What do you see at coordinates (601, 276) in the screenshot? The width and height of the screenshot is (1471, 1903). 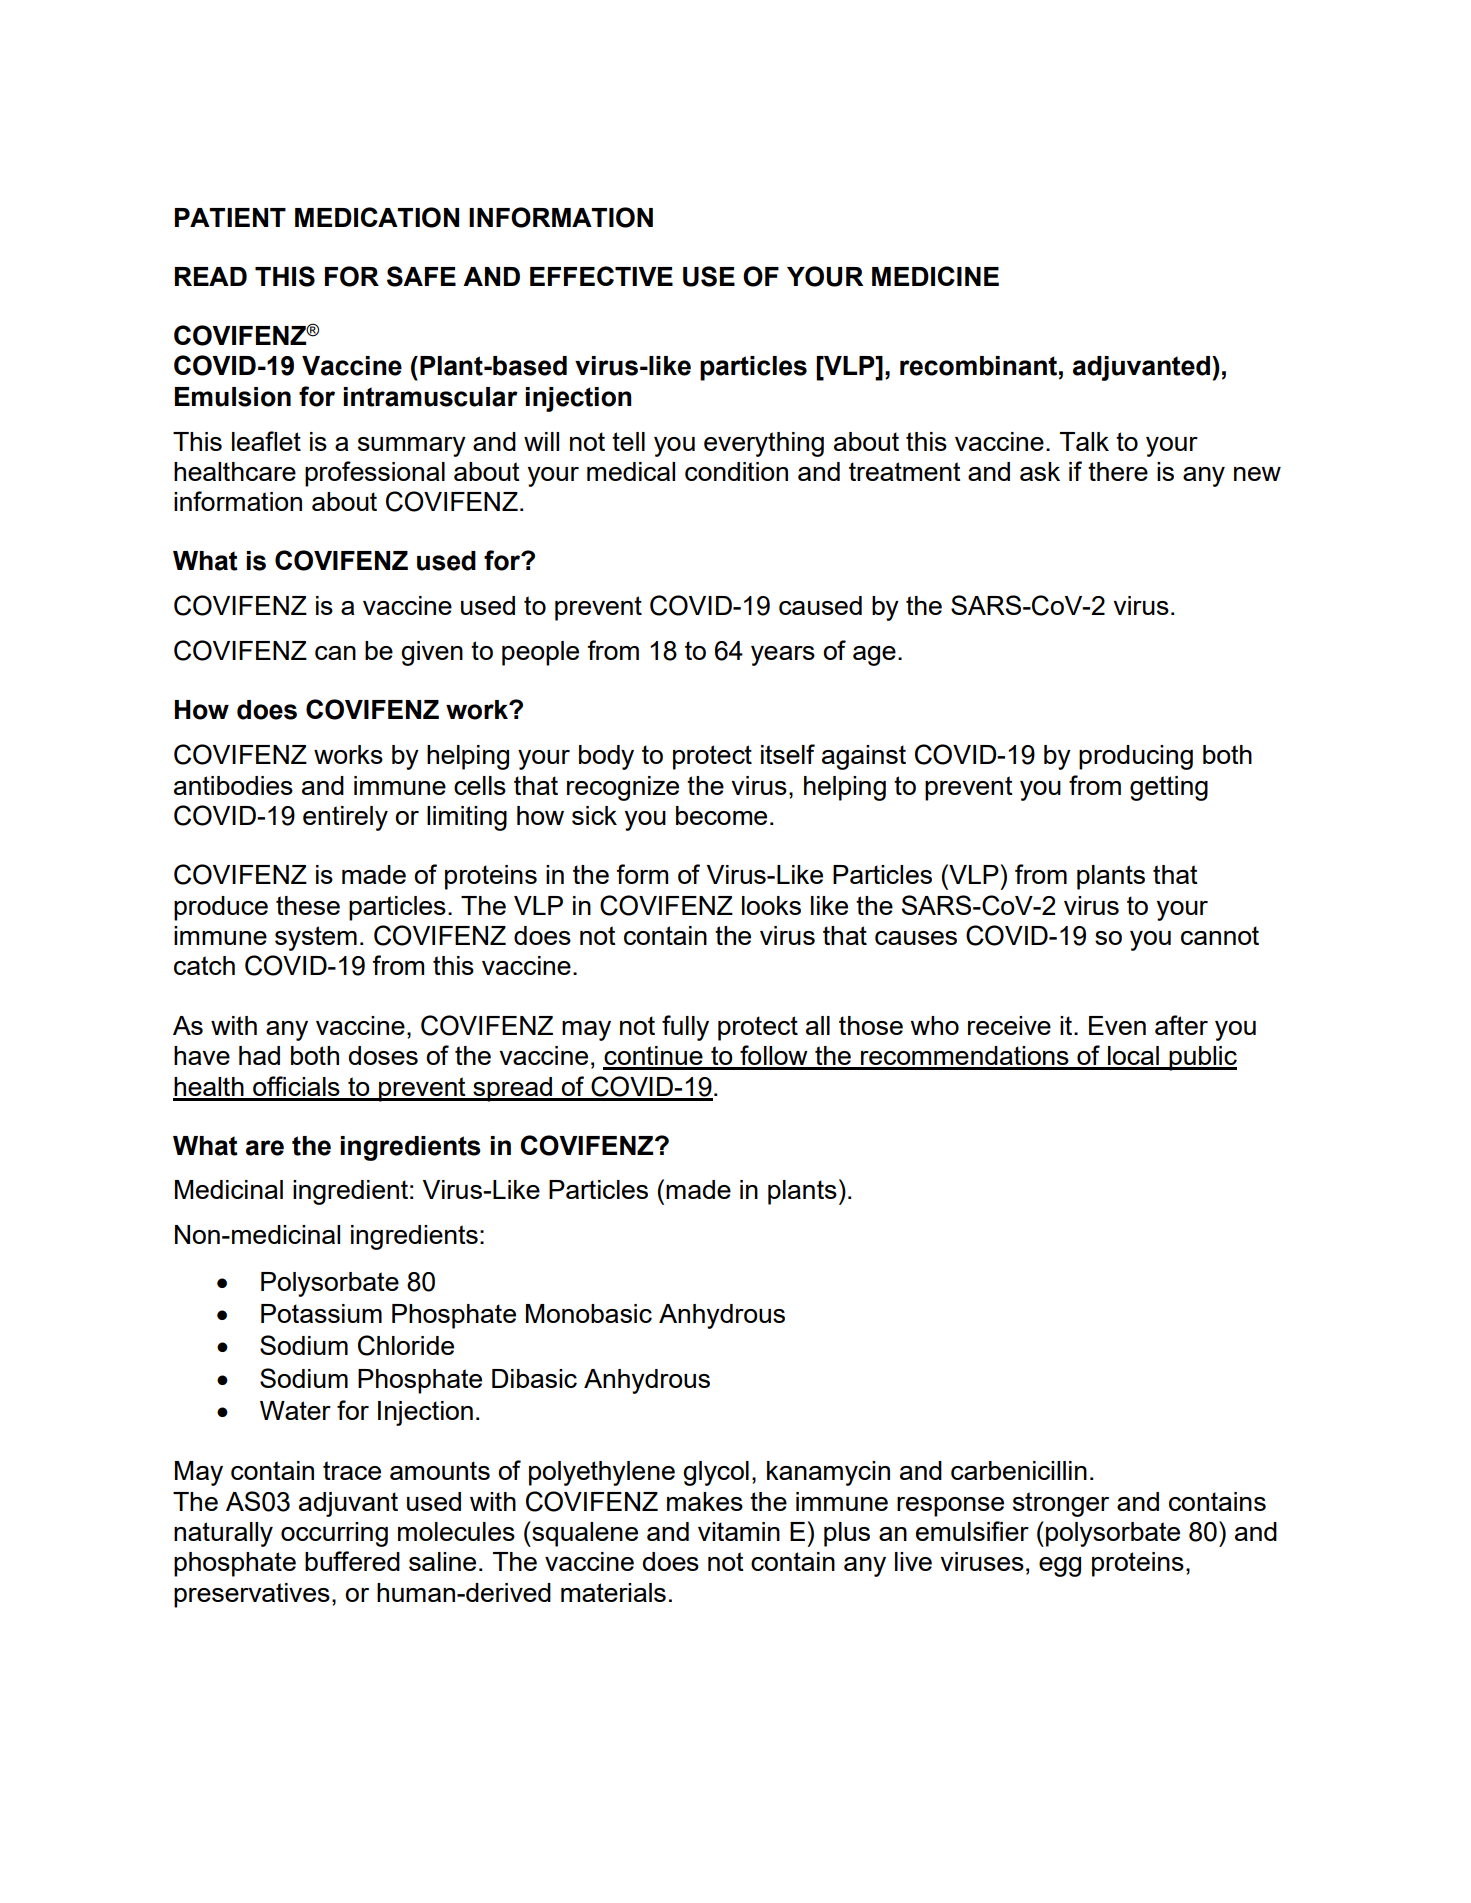 I see `EFFECTIVE` at bounding box center [601, 276].
